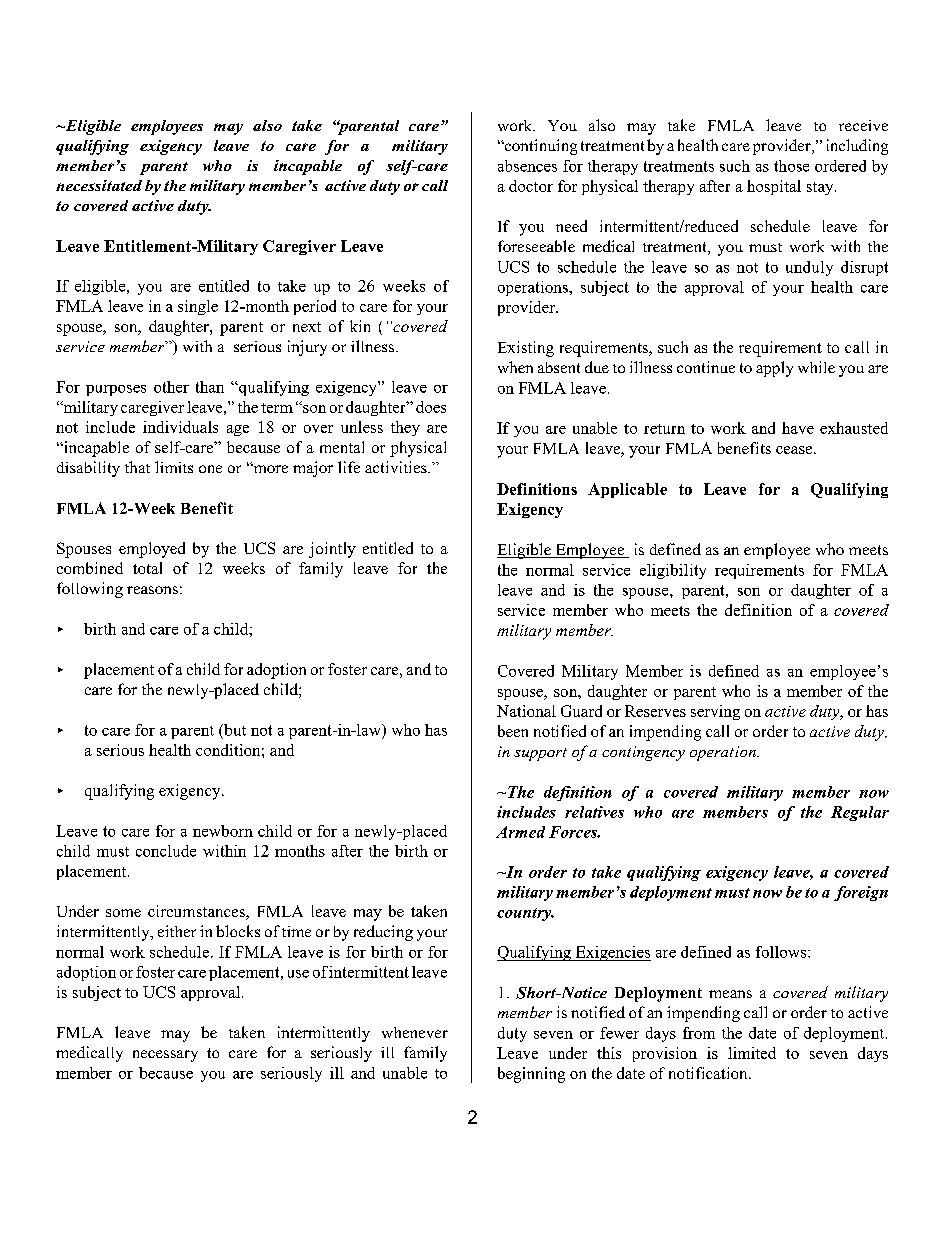  I want to click on reasons, so click(152, 590).
